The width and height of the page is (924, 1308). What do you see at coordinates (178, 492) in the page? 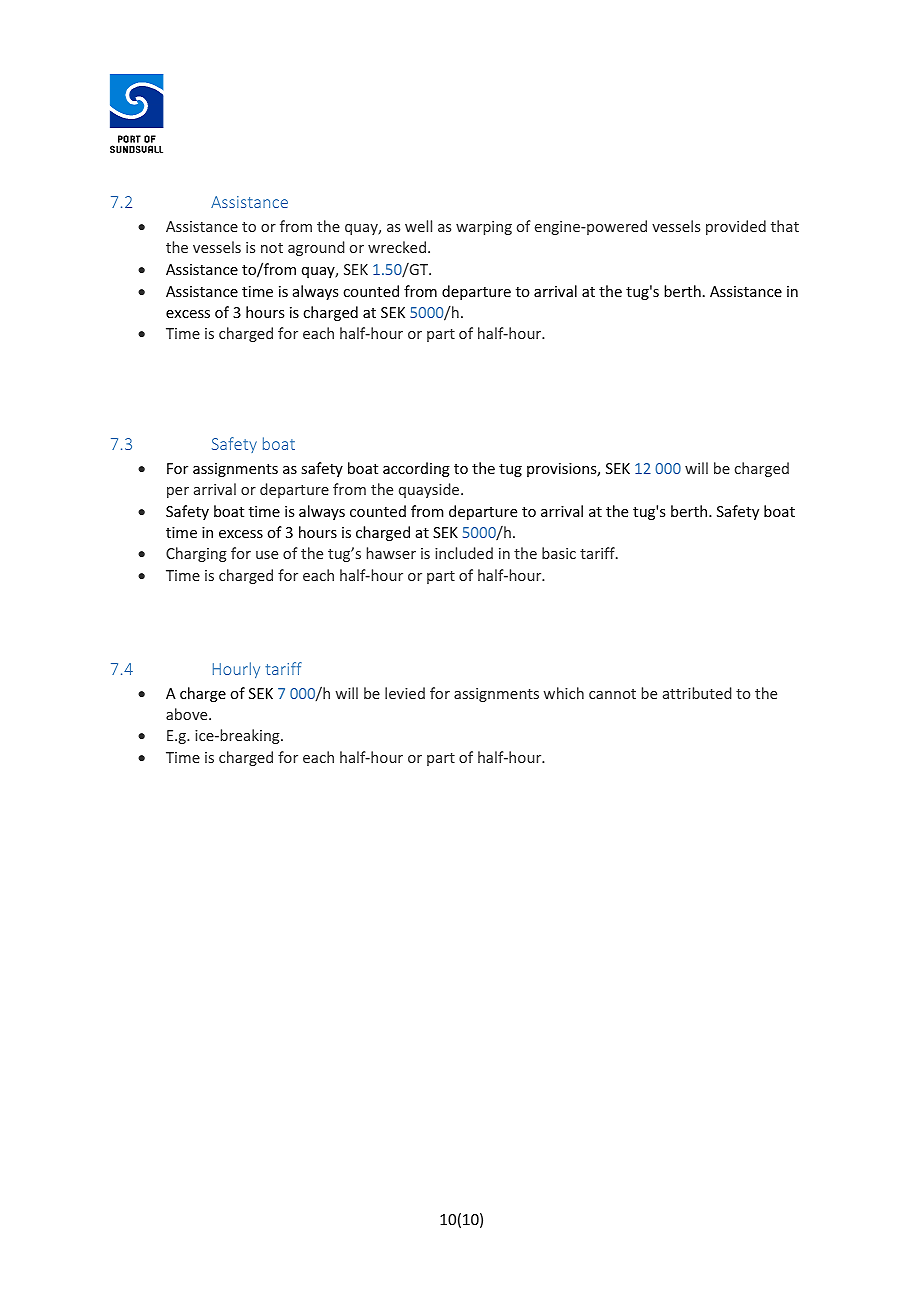
I see `per` at bounding box center [178, 492].
